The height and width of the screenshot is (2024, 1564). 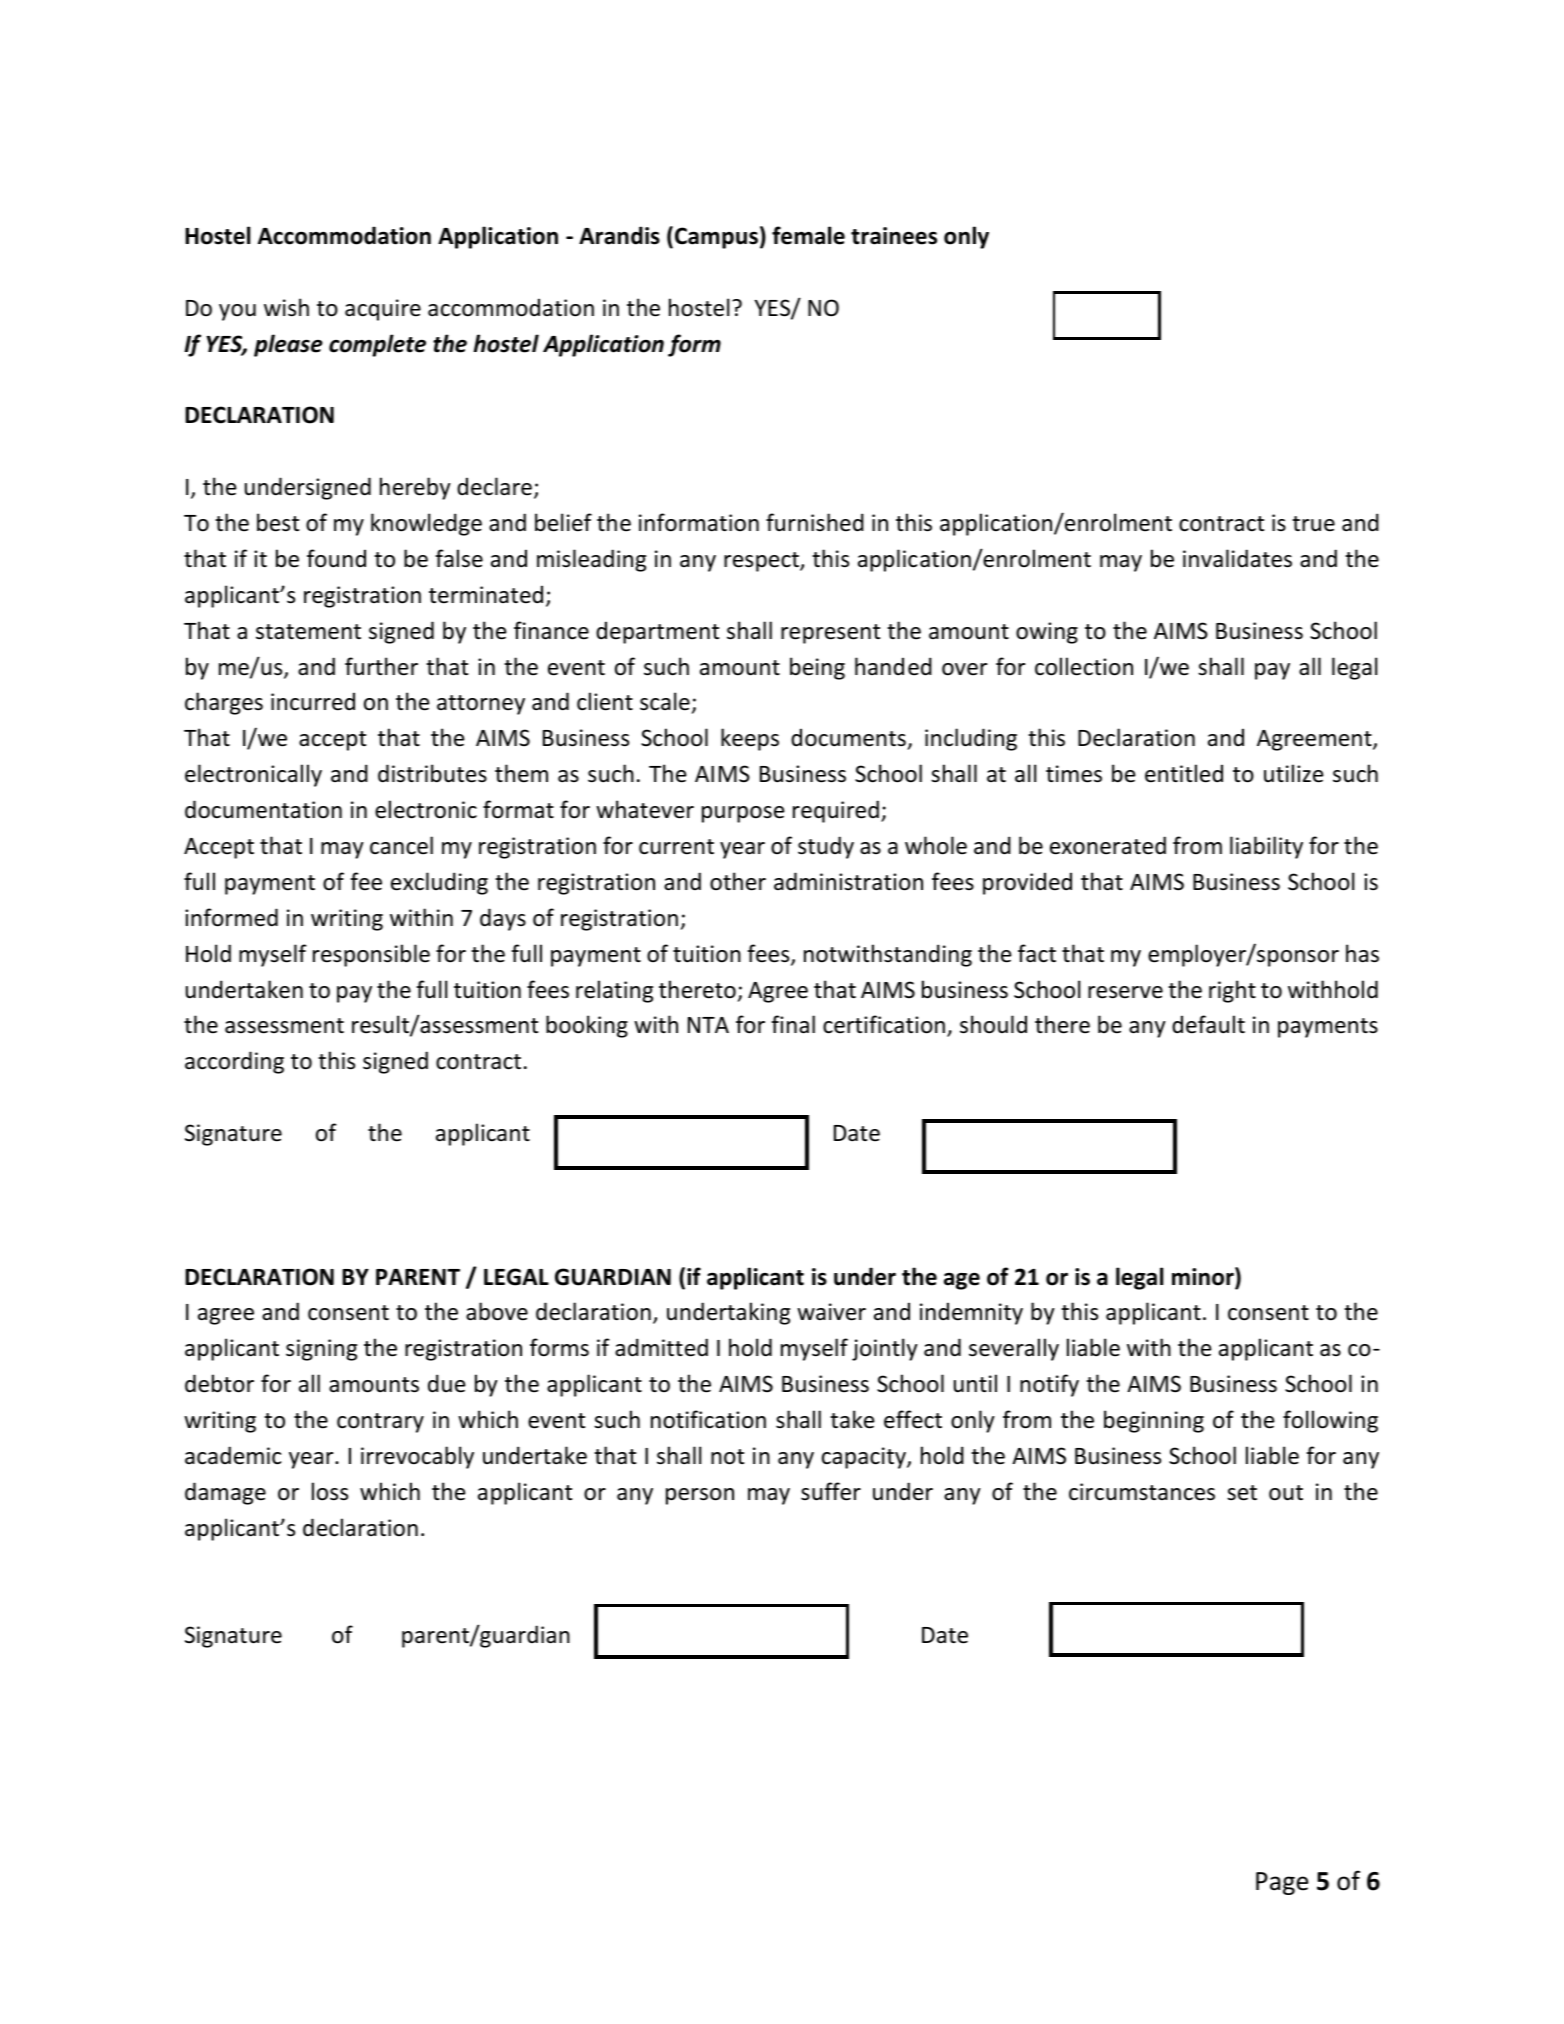 What do you see at coordinates (830, 634) in the screenshot?
I see `represent` at bounding box center [830, 634].
